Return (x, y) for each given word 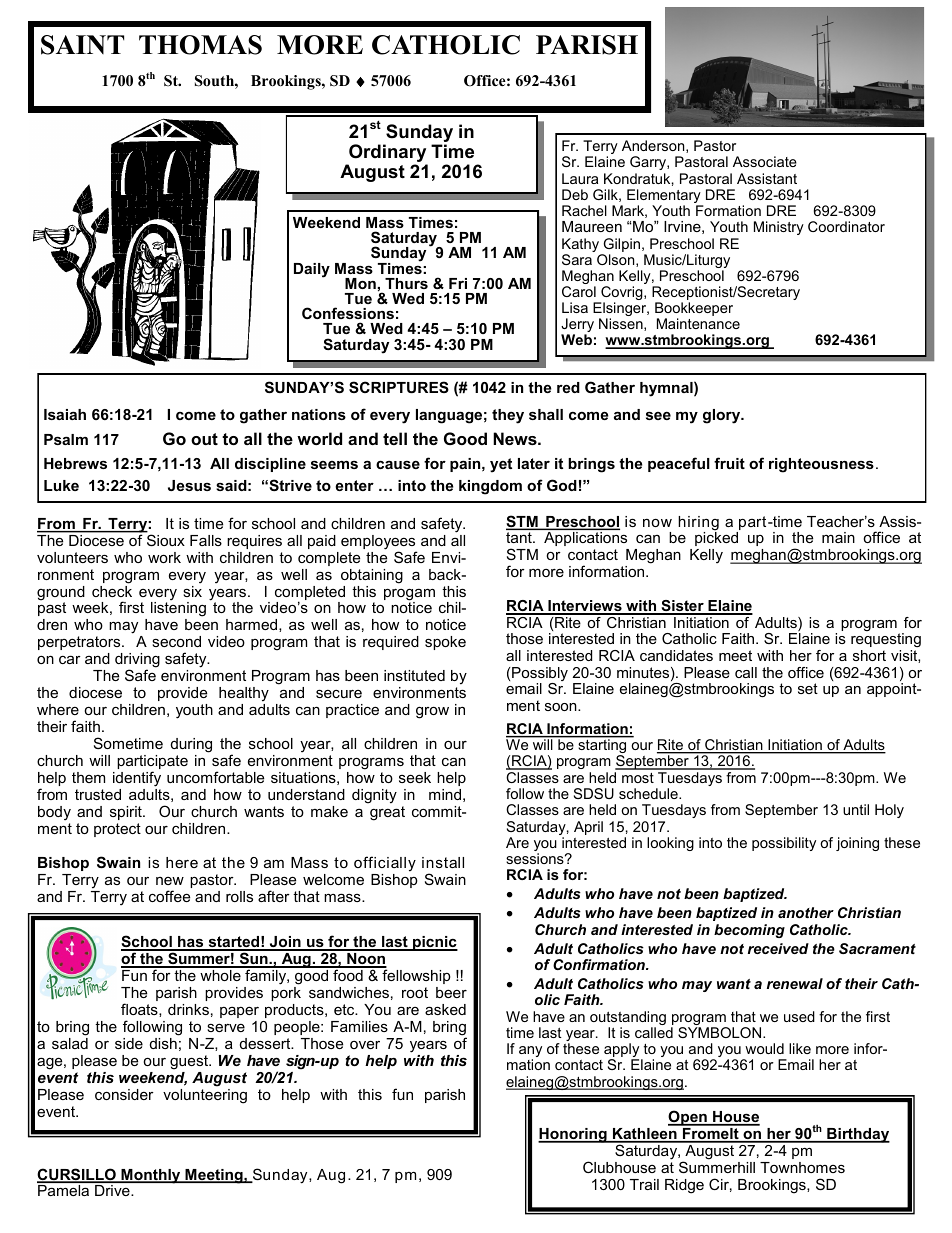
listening (178, 610)
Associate (765, 161)
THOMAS (200, 45)
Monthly (151, 1176)
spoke (445, 643)
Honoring (573, 1135)
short (869, 655)
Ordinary (387, 154)
